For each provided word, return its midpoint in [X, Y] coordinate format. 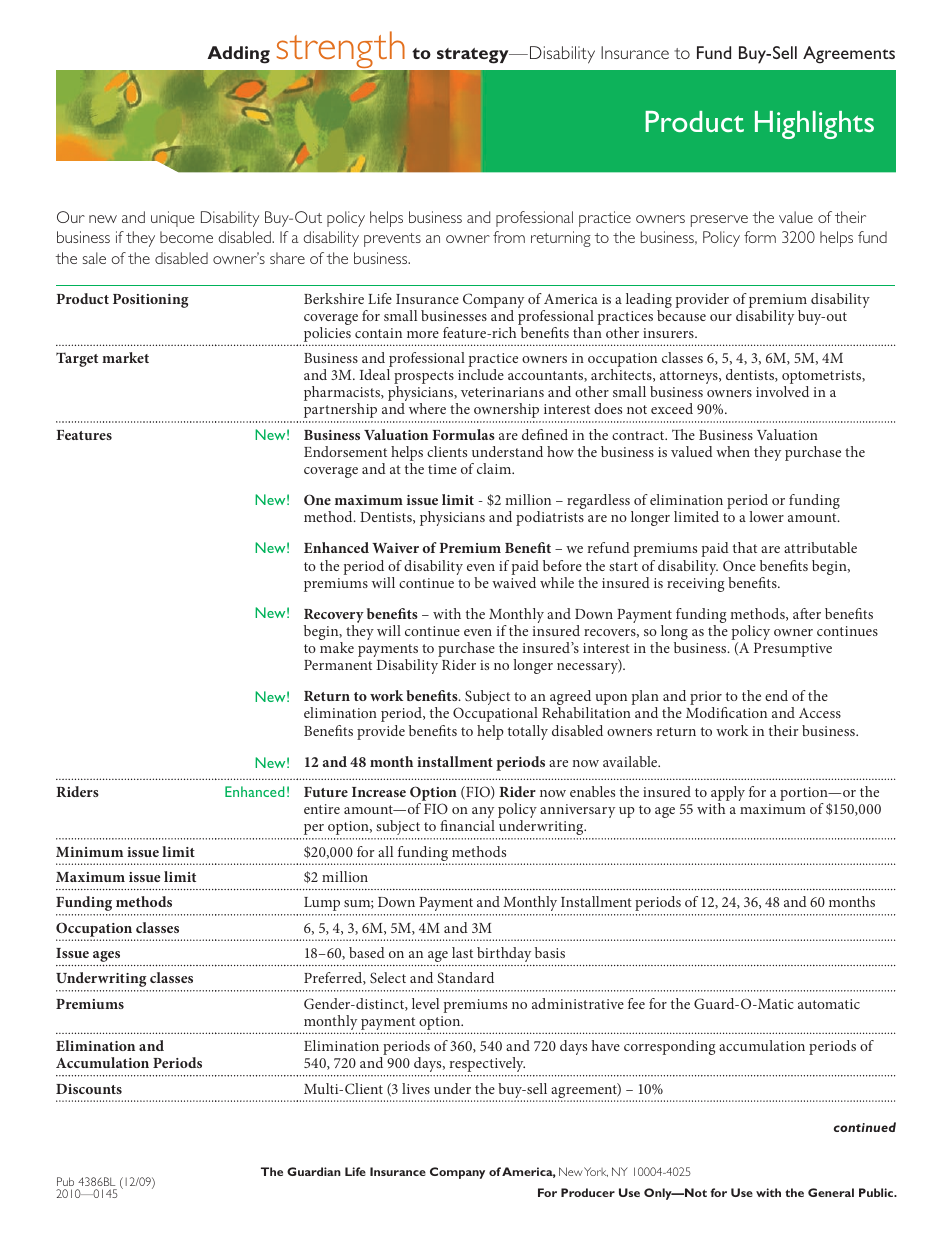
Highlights [814, 125]
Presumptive [793, 650]
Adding [238, 55]
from [509, 237]
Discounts [89, 1089]
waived [514, 582]
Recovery [334, 617]
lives [416, 1088]
